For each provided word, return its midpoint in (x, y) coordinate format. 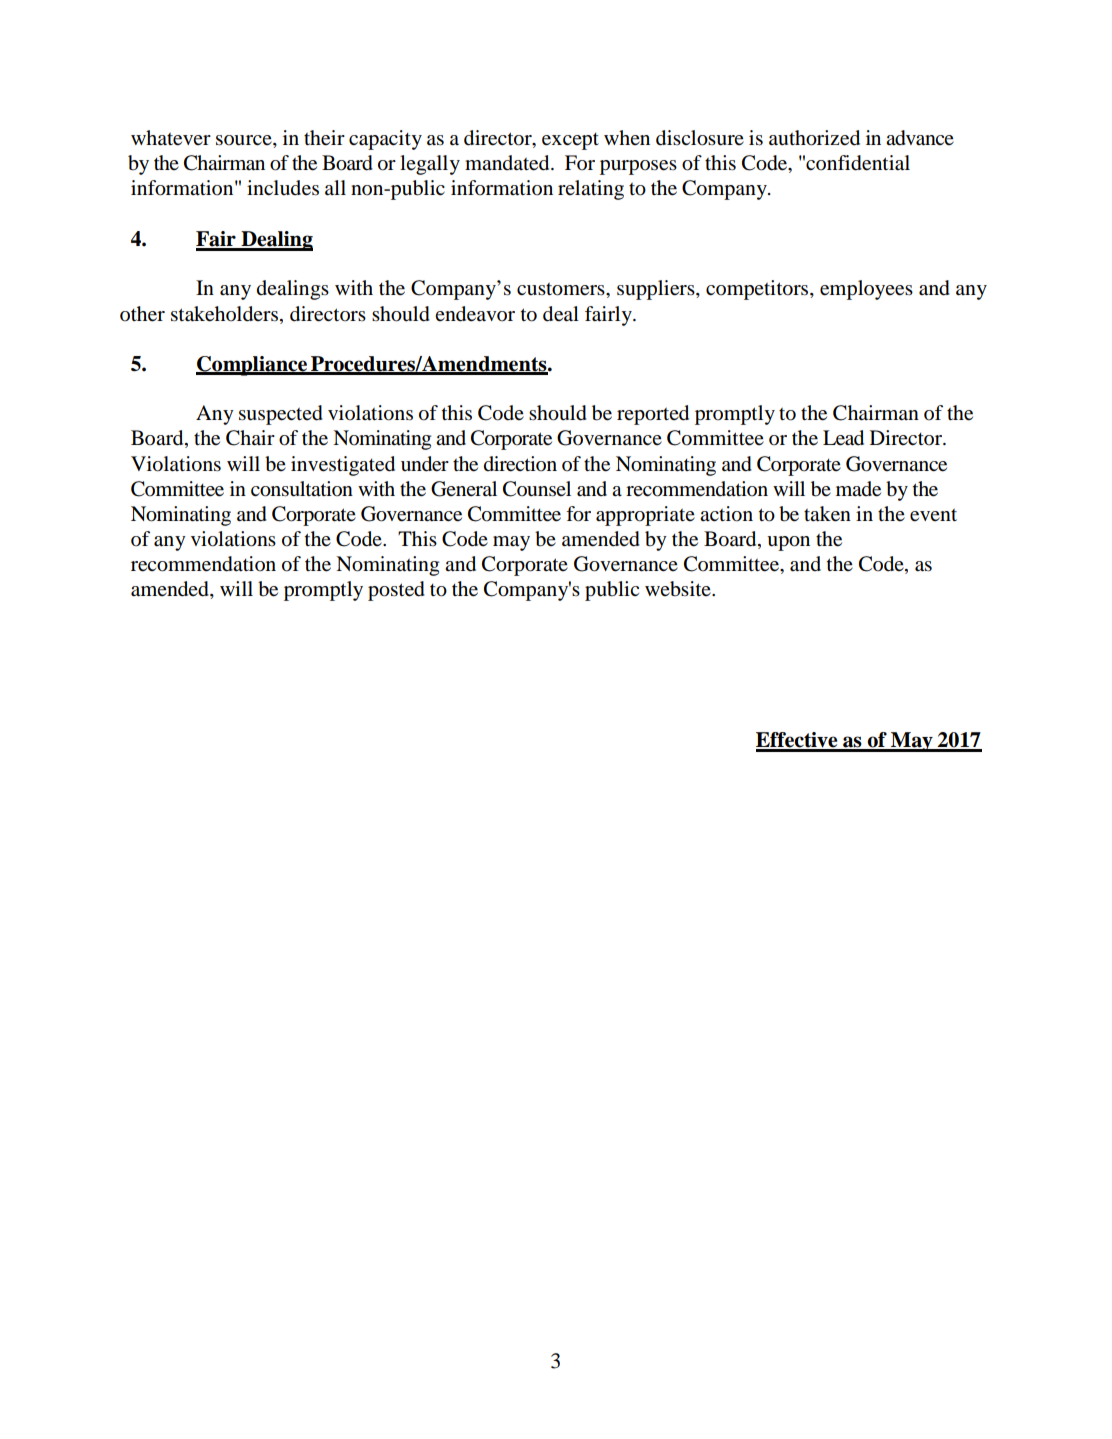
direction (520, 464)
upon (788, 543)
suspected (281, 415)
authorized (814, 138)
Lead (843, 438)
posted (396, 591)
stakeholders (224, 314)
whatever (171, 138)
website (679, 589)
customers (562, 289)
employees (866, 290)
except (570, 141)
